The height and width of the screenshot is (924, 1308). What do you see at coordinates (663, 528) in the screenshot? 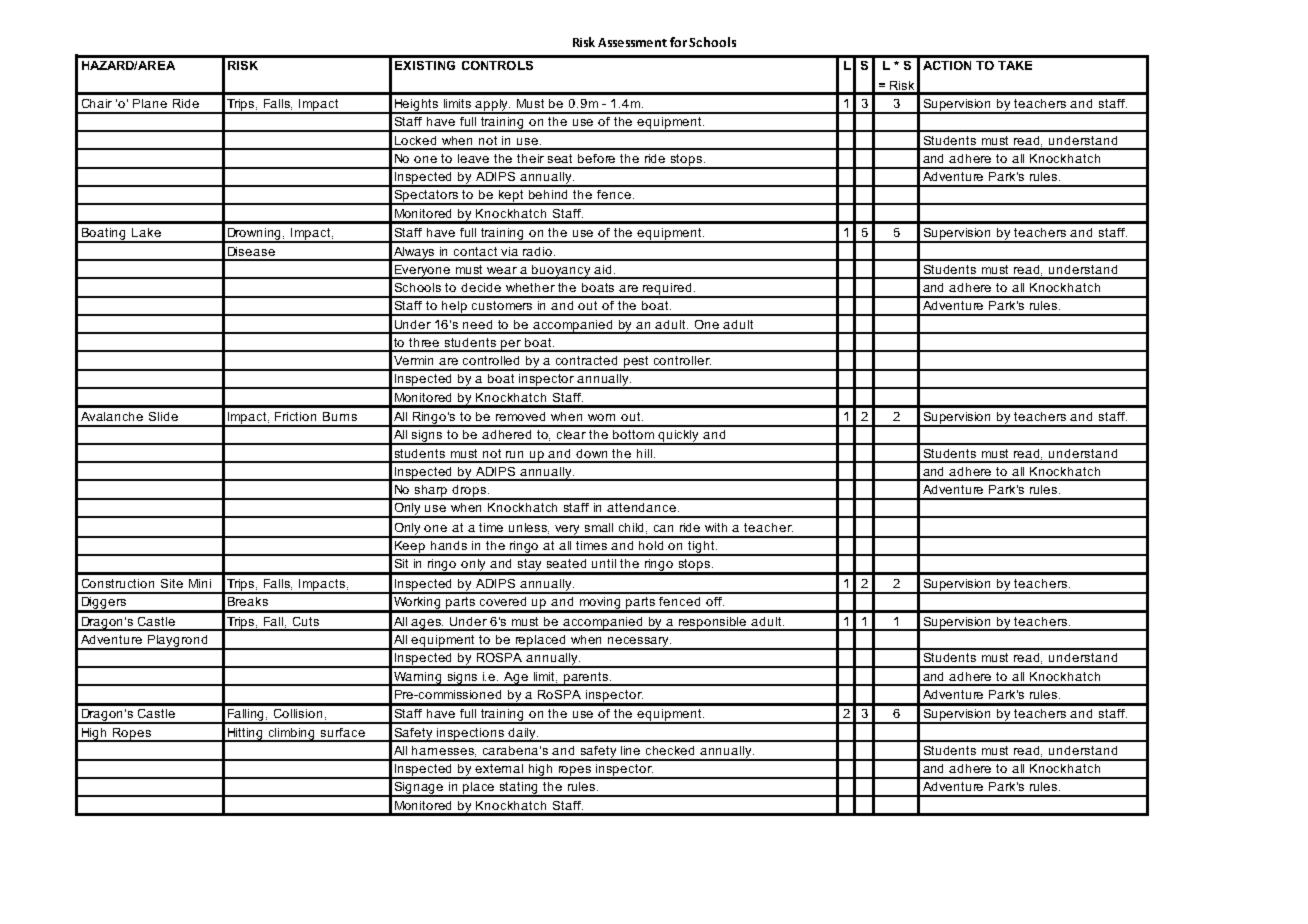
I see `can` at bounding box center [663, 528].
